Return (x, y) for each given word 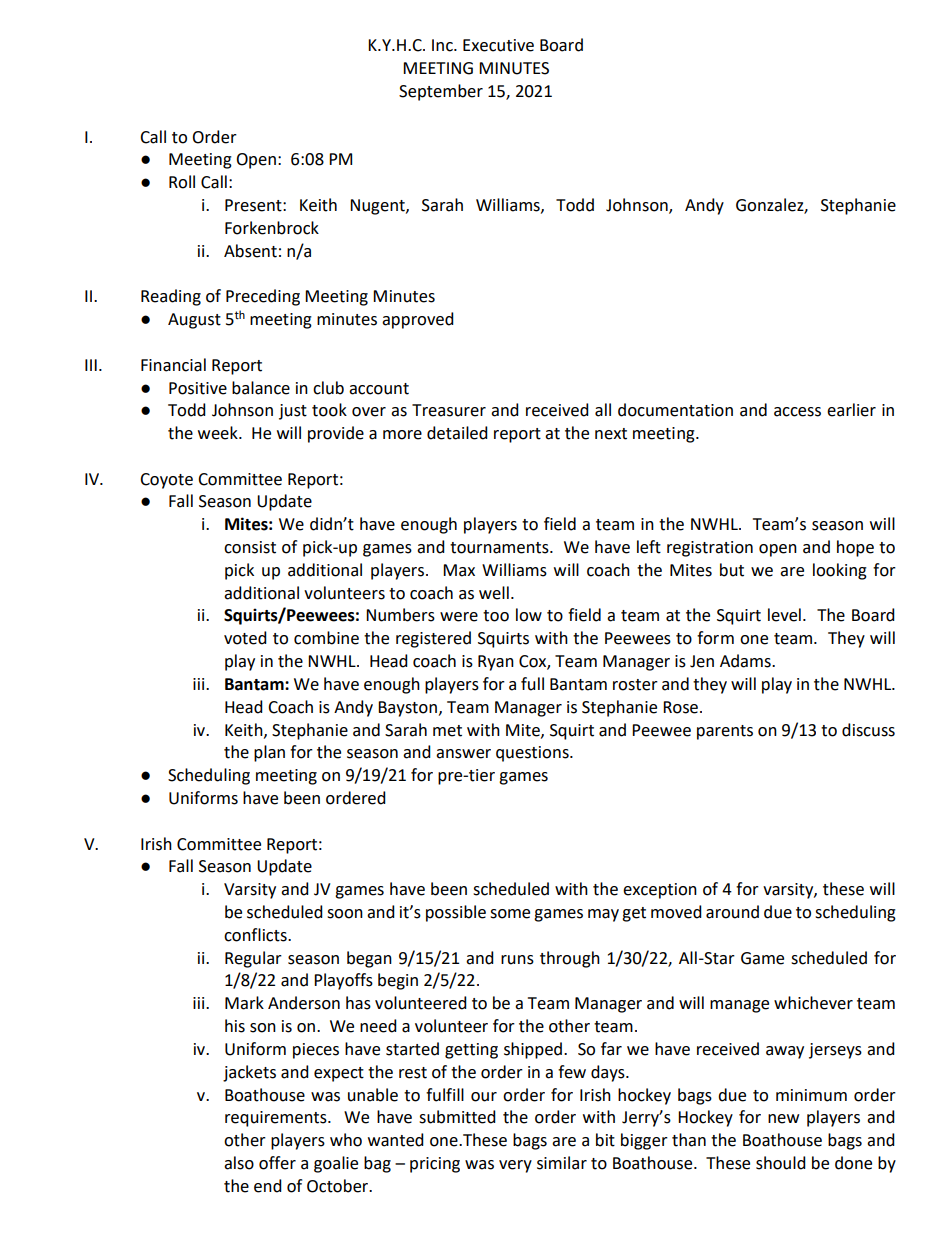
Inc (443, 45)
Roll (182, 182)
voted (245, 638)
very (515, 1166)
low (529, 615)
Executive (498, 45)
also (239, 1163)
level (784, 615)
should (781, 1163)
